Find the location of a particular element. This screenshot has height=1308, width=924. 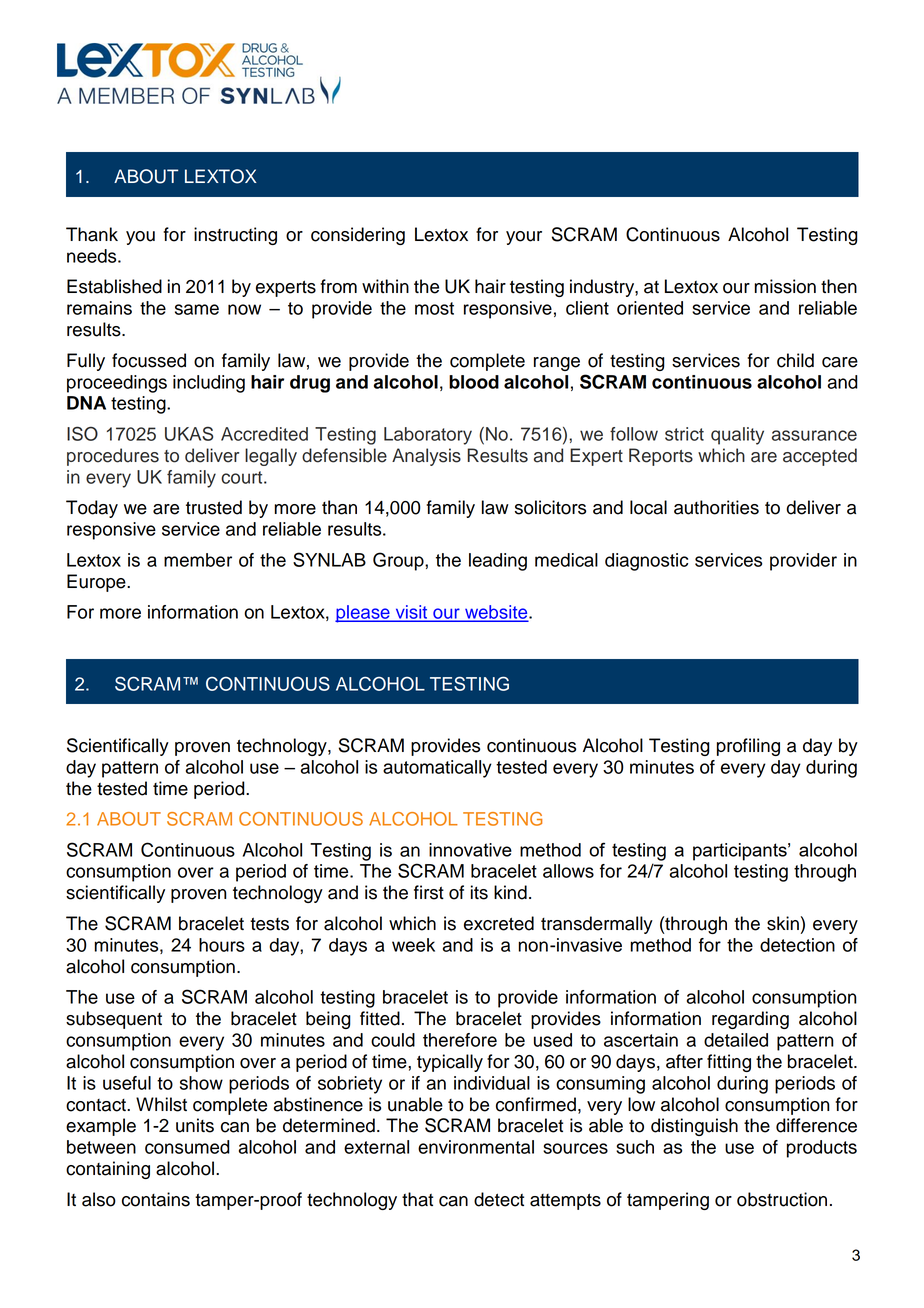

mission is located at coordinates (785, 286).
